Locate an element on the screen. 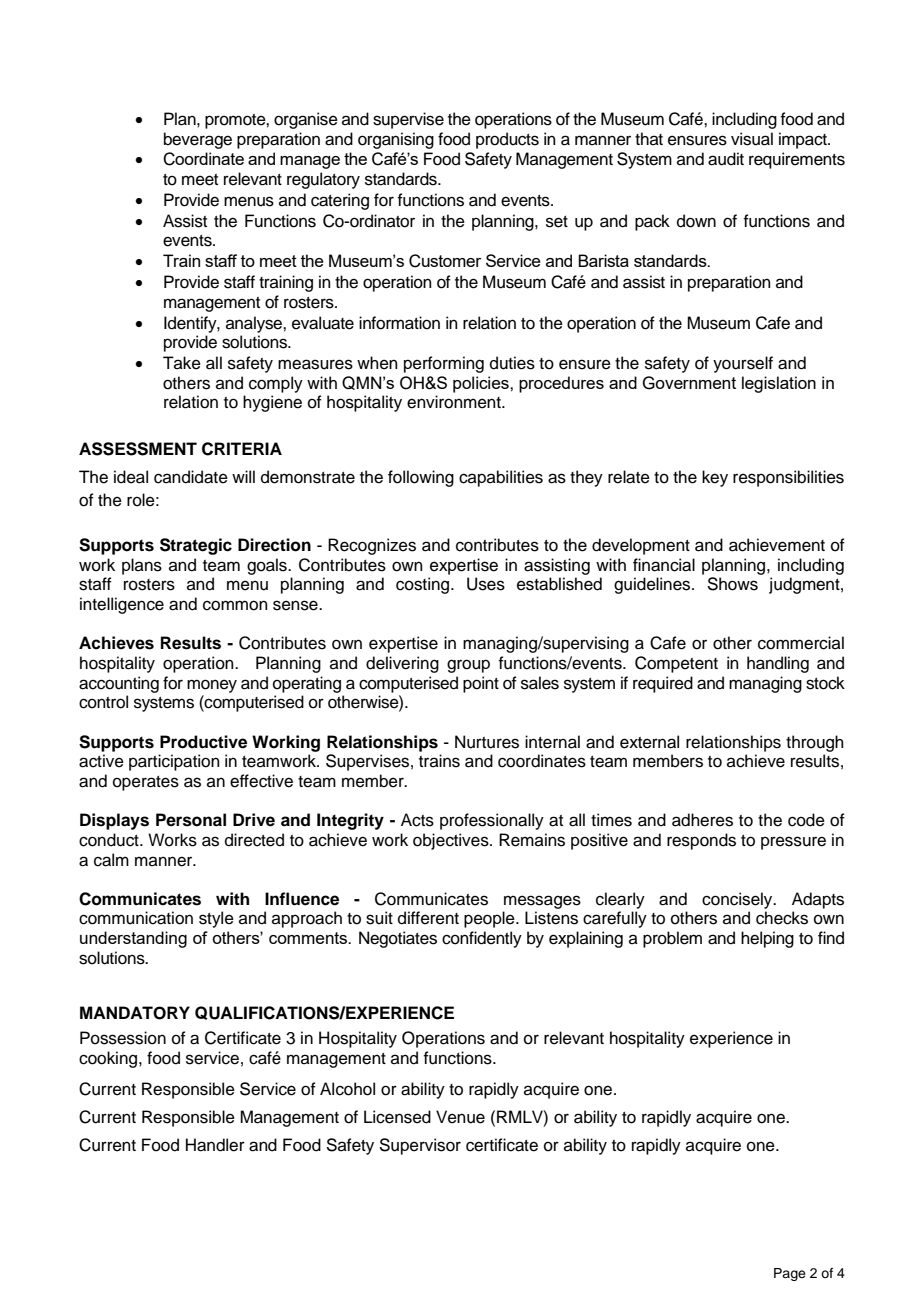 The image size is (924, 1308). audit is located at coordinates (726, 159).
